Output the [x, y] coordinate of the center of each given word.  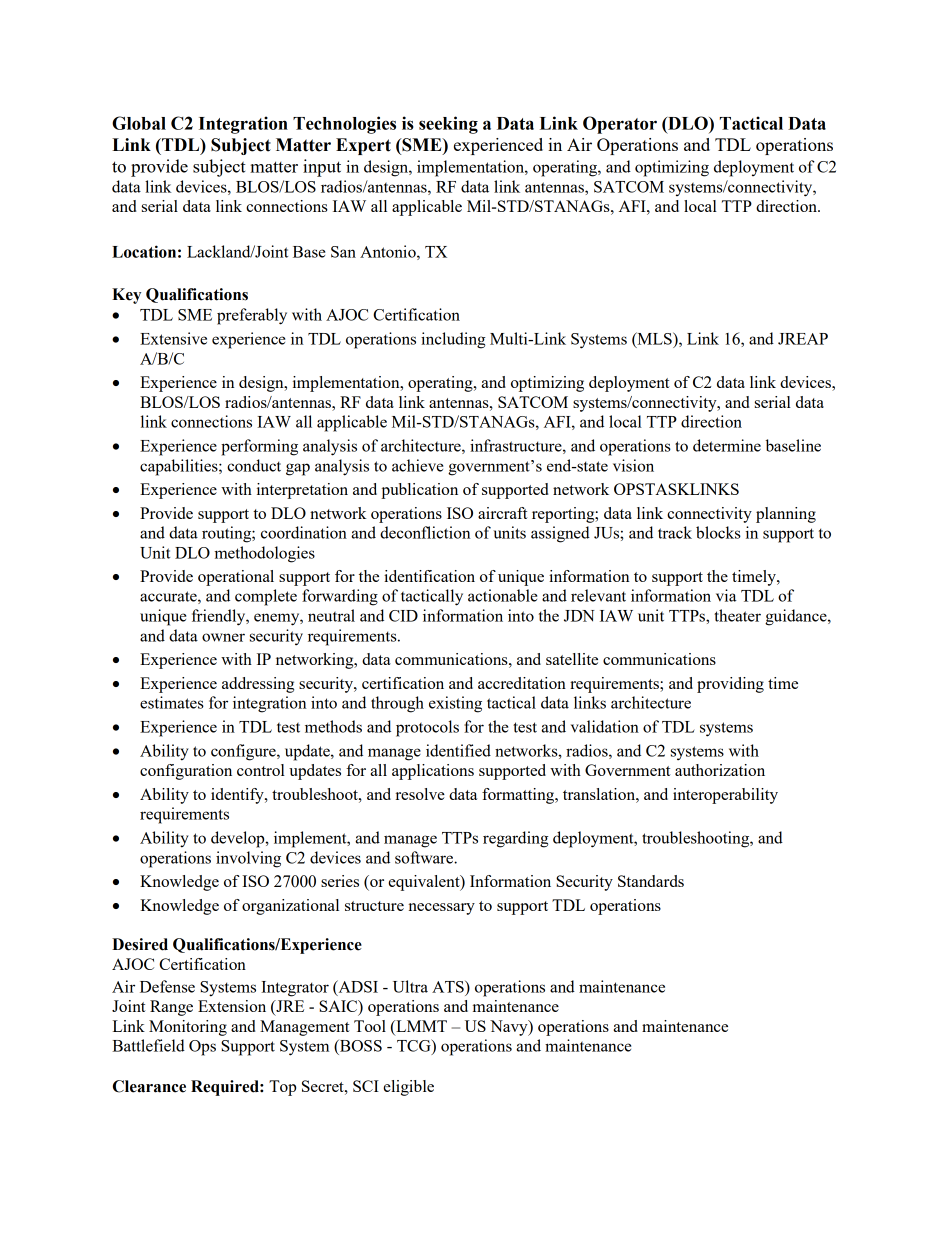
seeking [448, 125]
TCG [415, 1046]
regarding [515, 839]
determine [727, 445]
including [453, 340]
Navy [510, 1028]
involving [248, 859]
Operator [620, 125]
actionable [502, 595]
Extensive [173, 338]
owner [223, 637]
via [726, 595]
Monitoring [188, 1028]
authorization [720, 770]
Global [139, 123]
